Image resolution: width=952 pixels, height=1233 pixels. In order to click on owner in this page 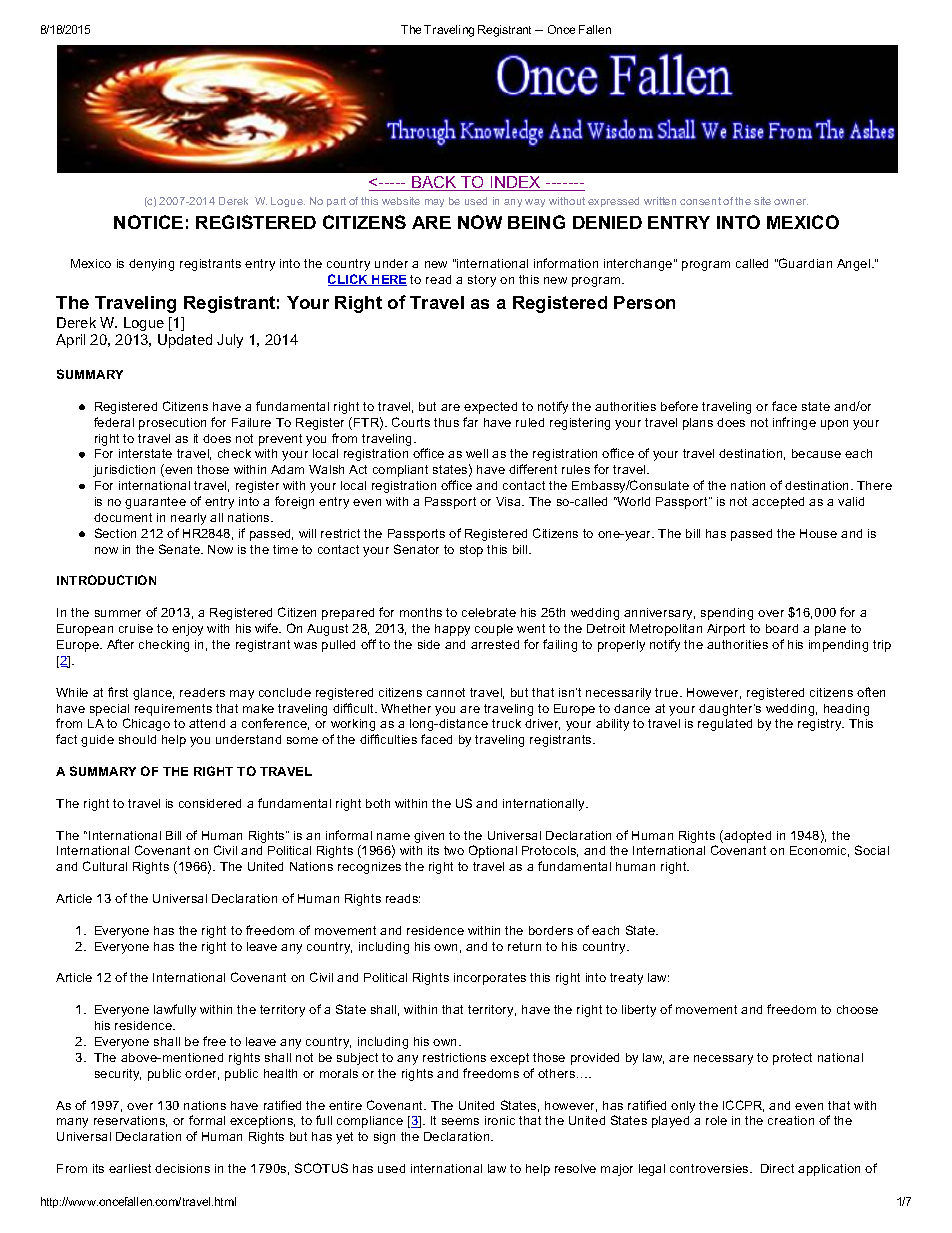, I will do `click(791, 202)`.
